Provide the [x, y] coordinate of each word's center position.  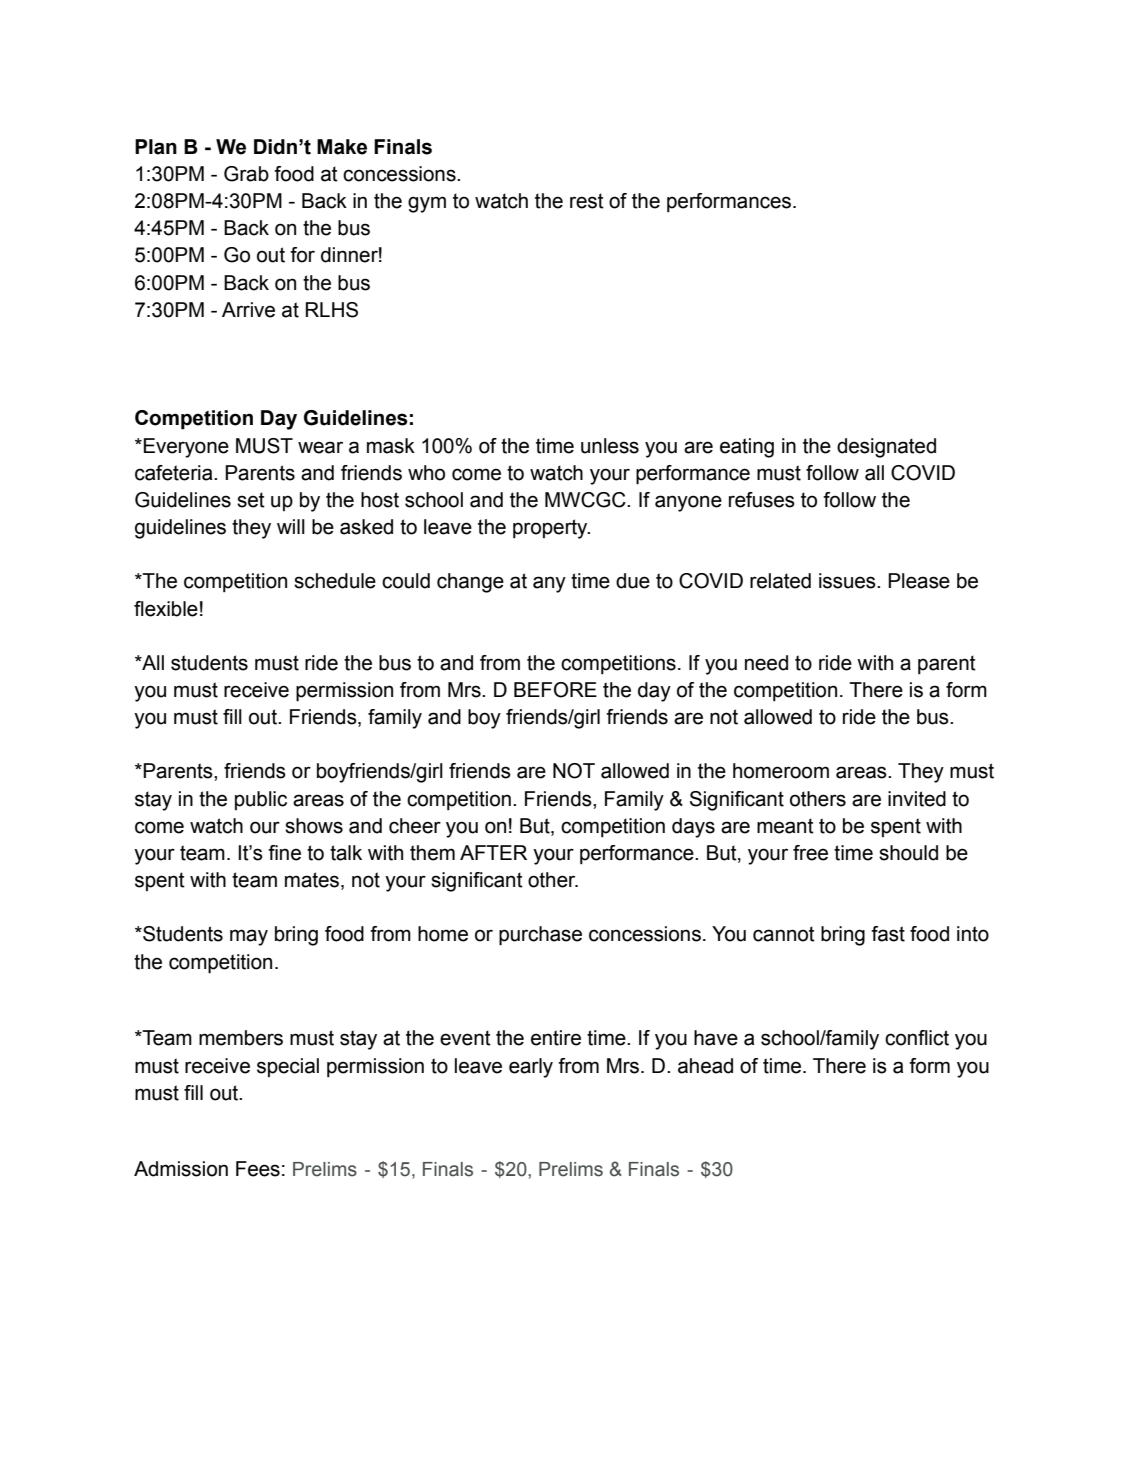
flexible [166, 609]
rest [587, 201]
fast [888, 934]
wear [320, 447]
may [249, 937]
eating [747, 448]
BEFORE [555, 690]
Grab [246, 174]
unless [610, 446]
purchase [540, 936]
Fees [258, 1169]
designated [886, 448]
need [766, 663]
